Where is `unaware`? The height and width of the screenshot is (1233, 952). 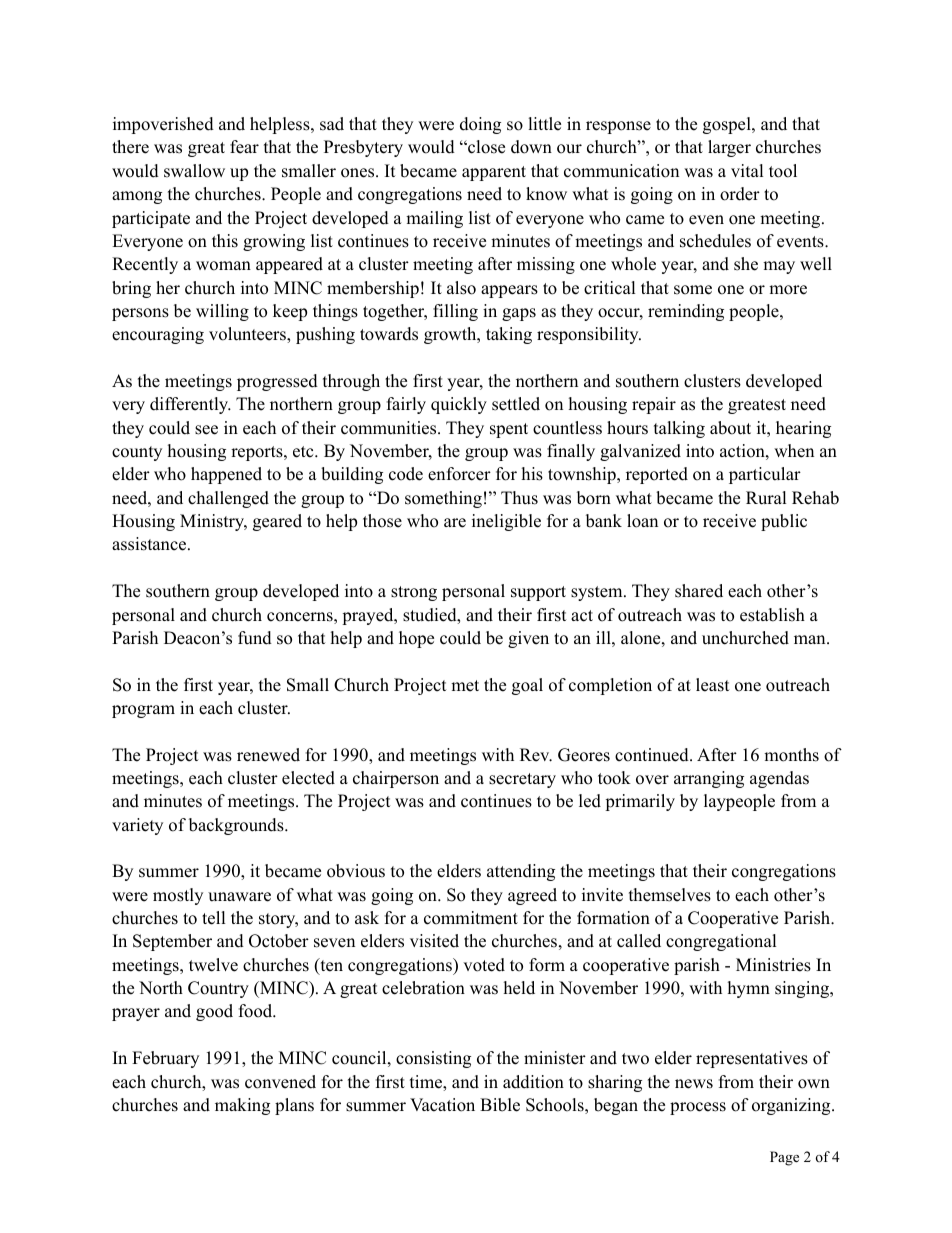 unaware is located at coordinates (239, 897).
